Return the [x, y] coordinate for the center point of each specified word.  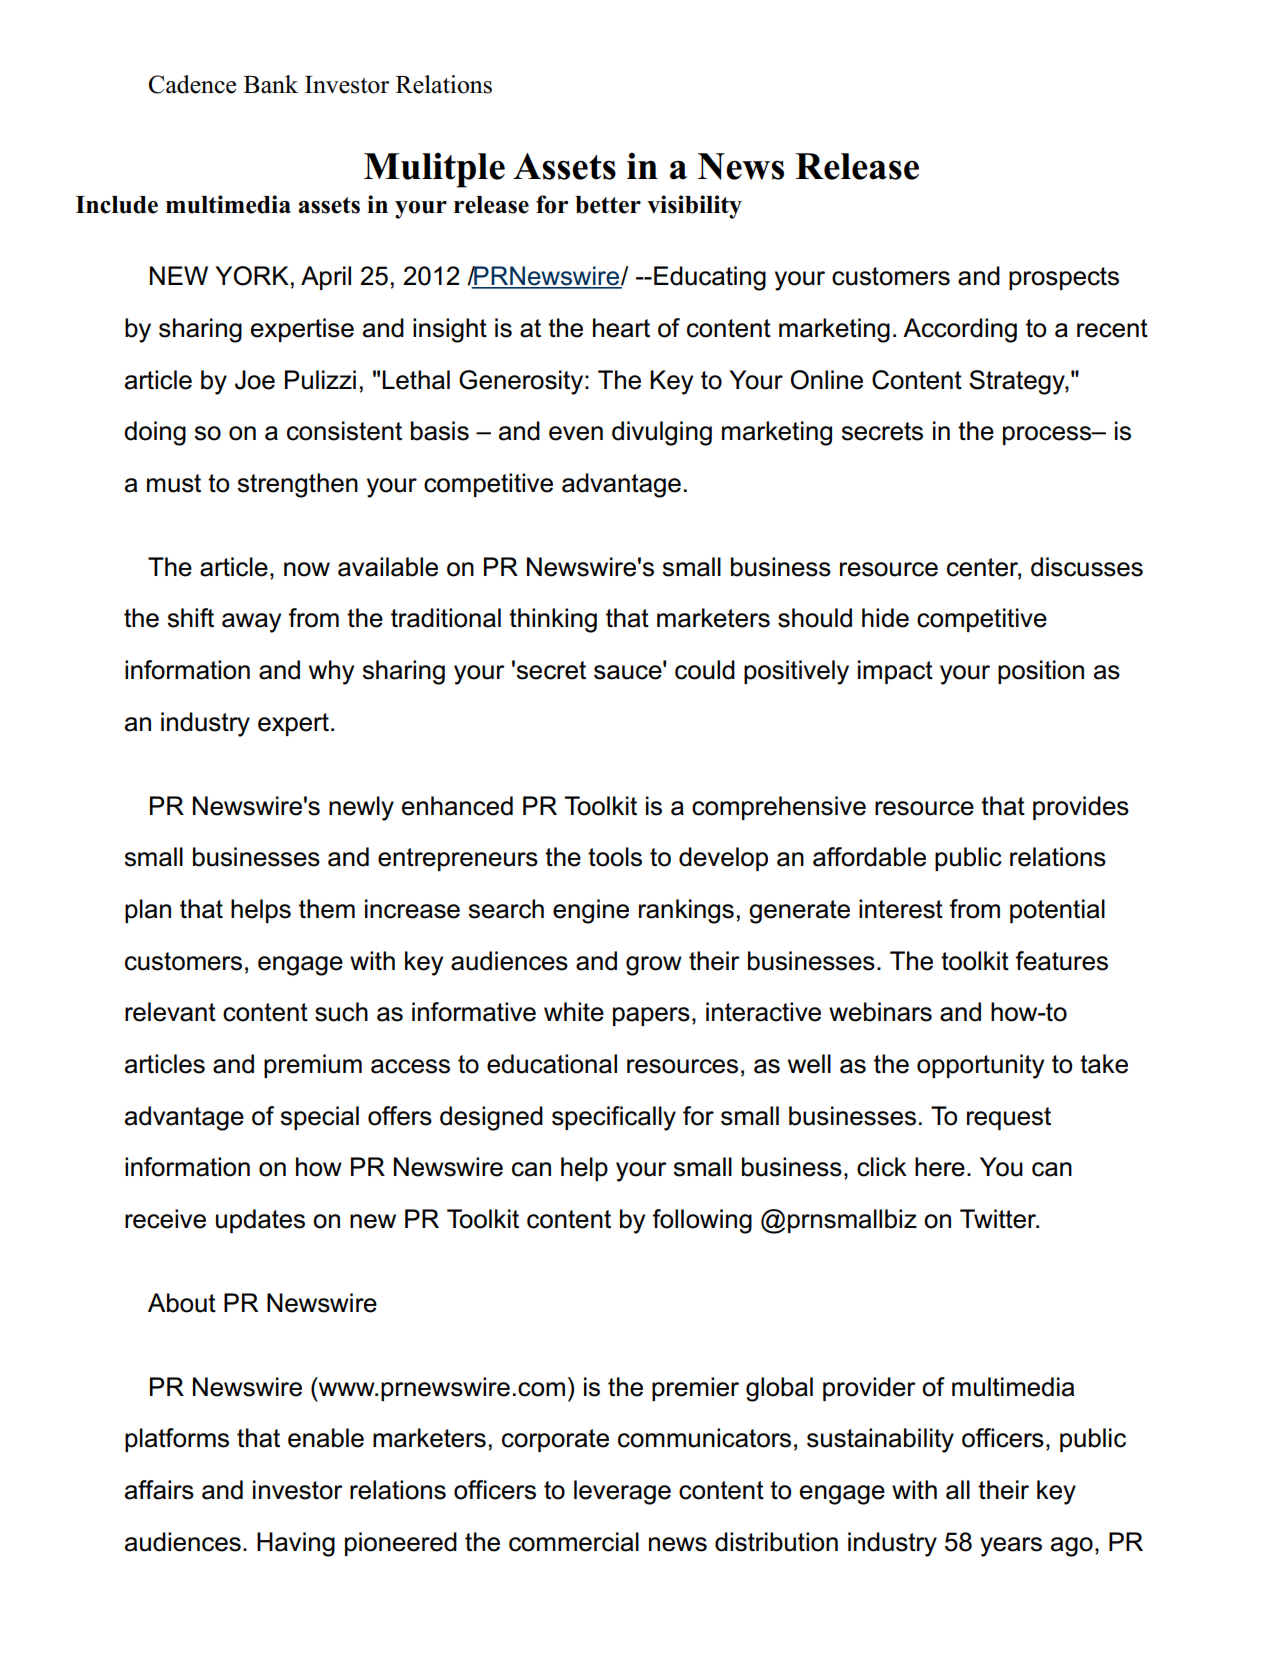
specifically [614, 1118]
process [1048, 435]
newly [361, 808]
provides [1081, 808]
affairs [159, 1490]
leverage [622, 1492]
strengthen [297, 485]
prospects [1064, 278]
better [608, 205]
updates [260, 1221]
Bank [271, 84]
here [940, 1167]
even [576, 433]
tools [615, 857]
